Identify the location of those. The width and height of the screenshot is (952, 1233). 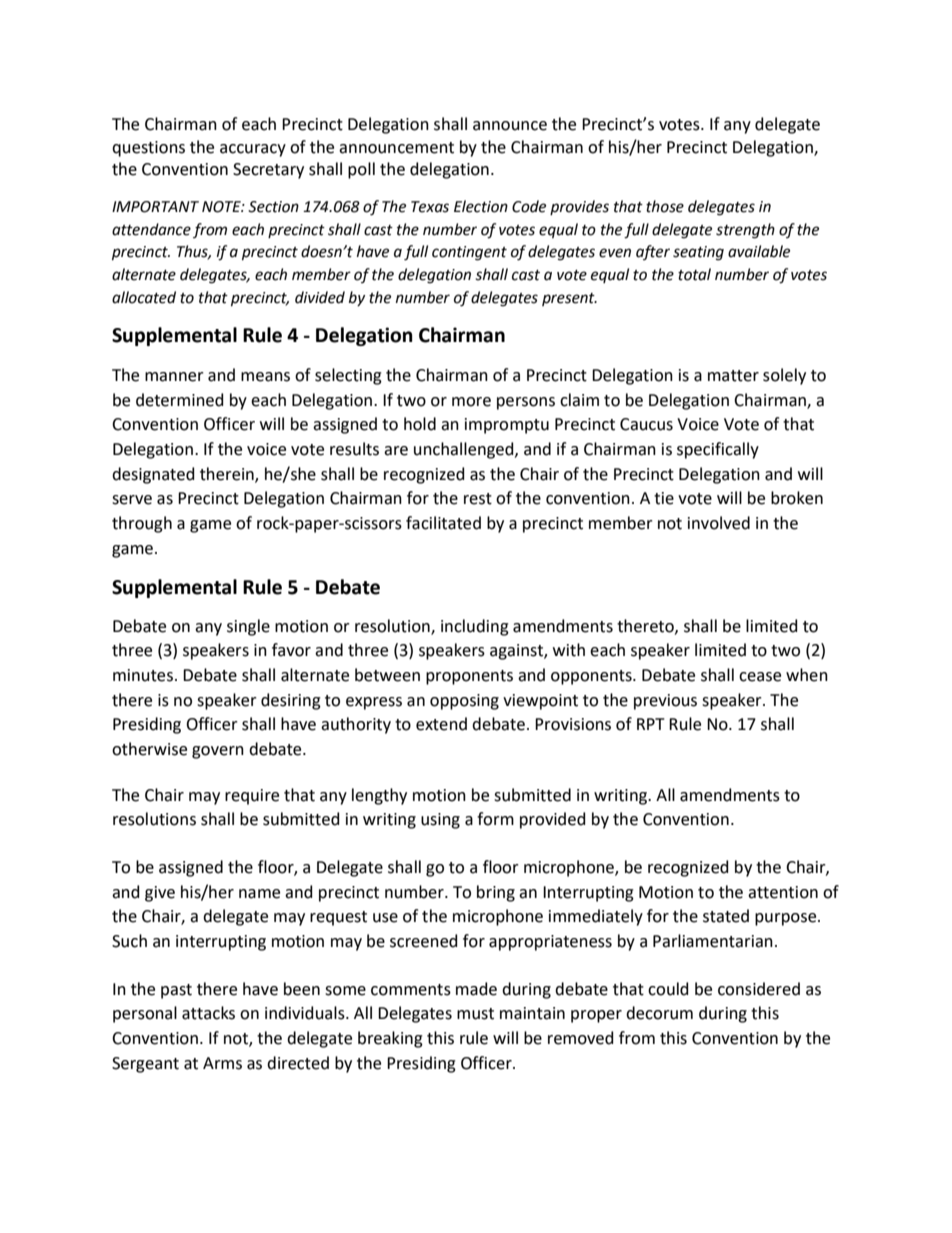
(665, 206).
